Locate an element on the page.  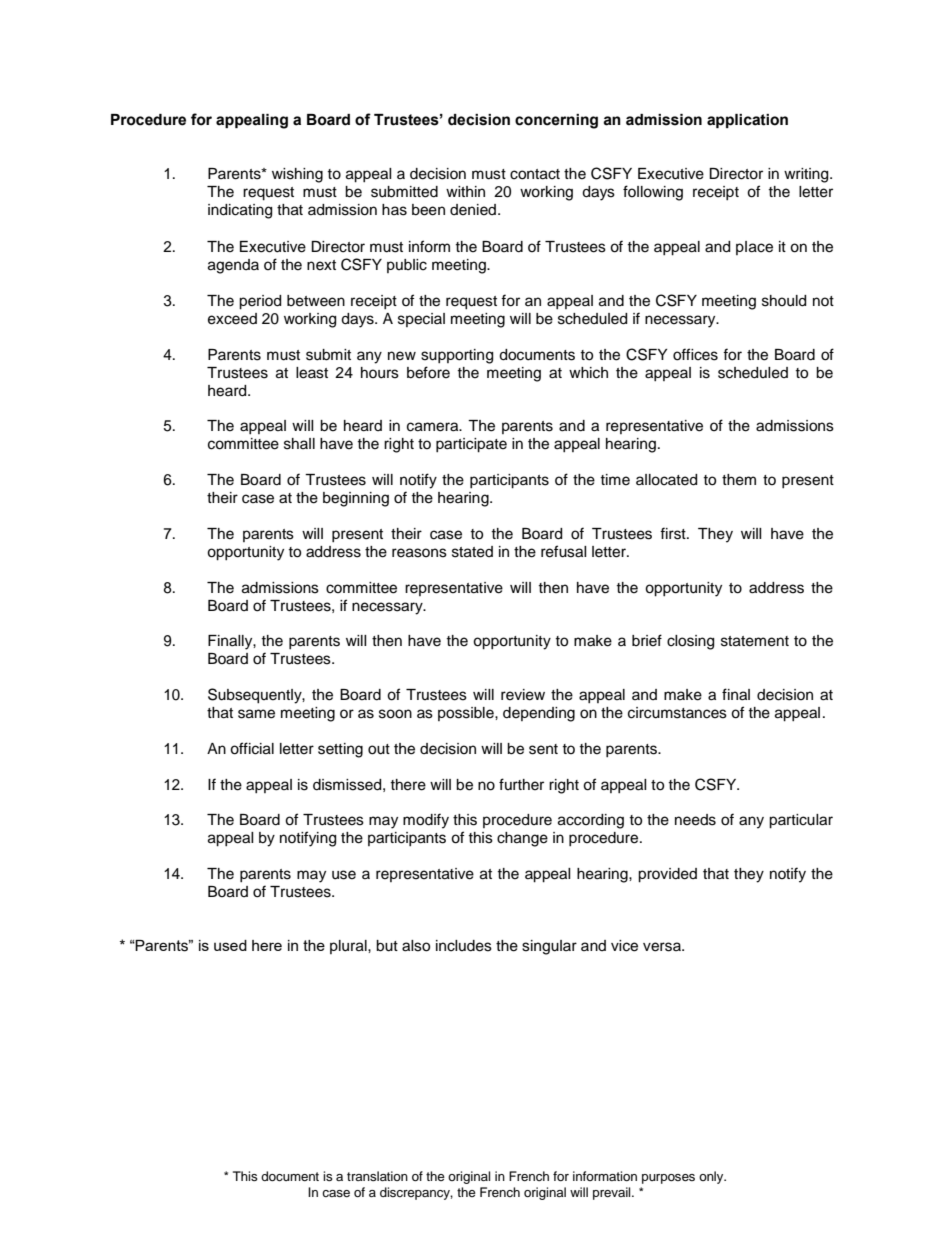
offices is located at coordinates (695, 354).
